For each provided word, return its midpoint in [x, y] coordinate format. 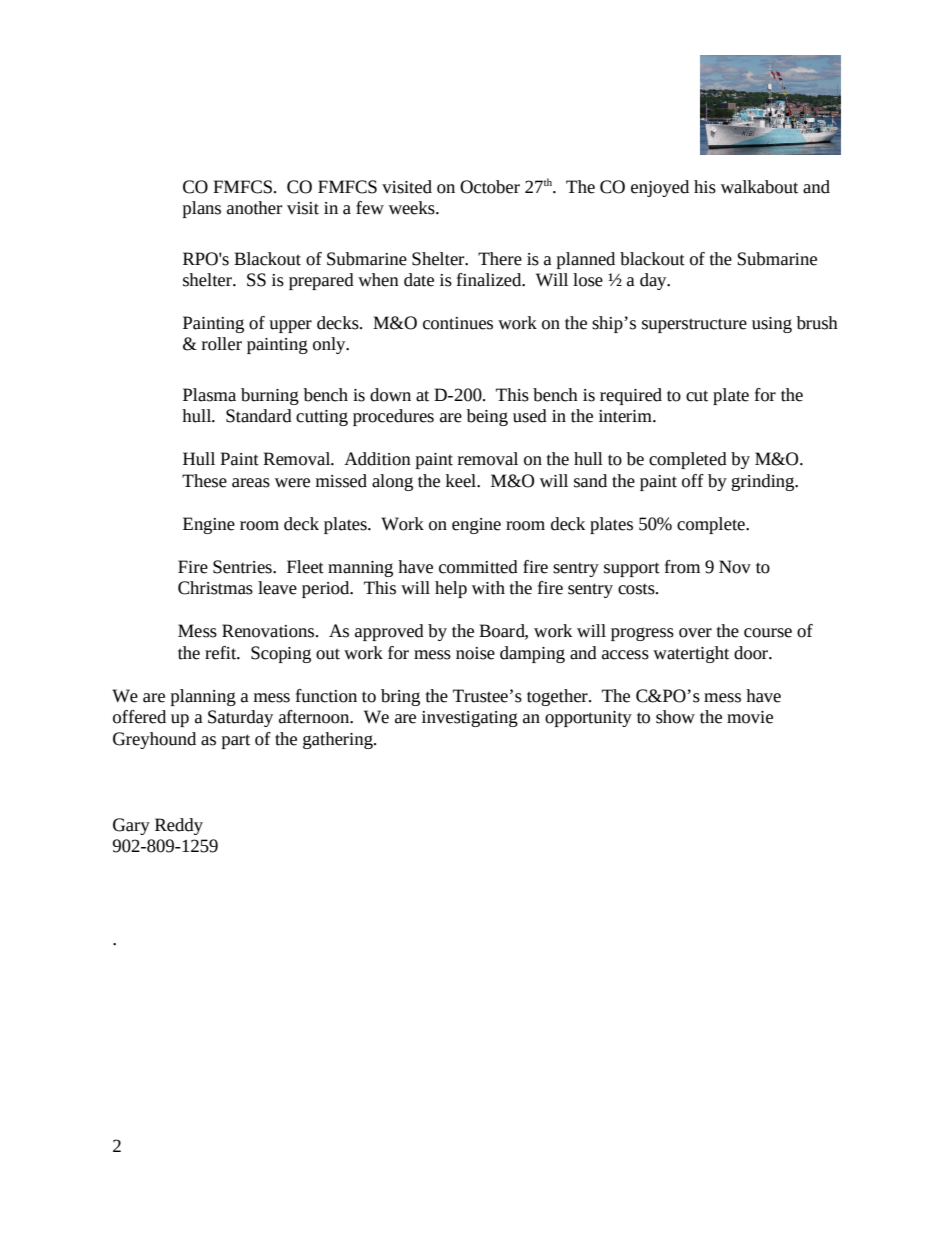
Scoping [281, 654]
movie [750, 717]
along [392, 482]
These [204, 481]
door [752, 653]
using [772, 325]
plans [202, 209]
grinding [764, 482]
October [490, 187]
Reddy [179, 826]
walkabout [759, 187]
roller [222, 344]
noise [475, 653]
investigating [470, 719]
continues [458, 323]
